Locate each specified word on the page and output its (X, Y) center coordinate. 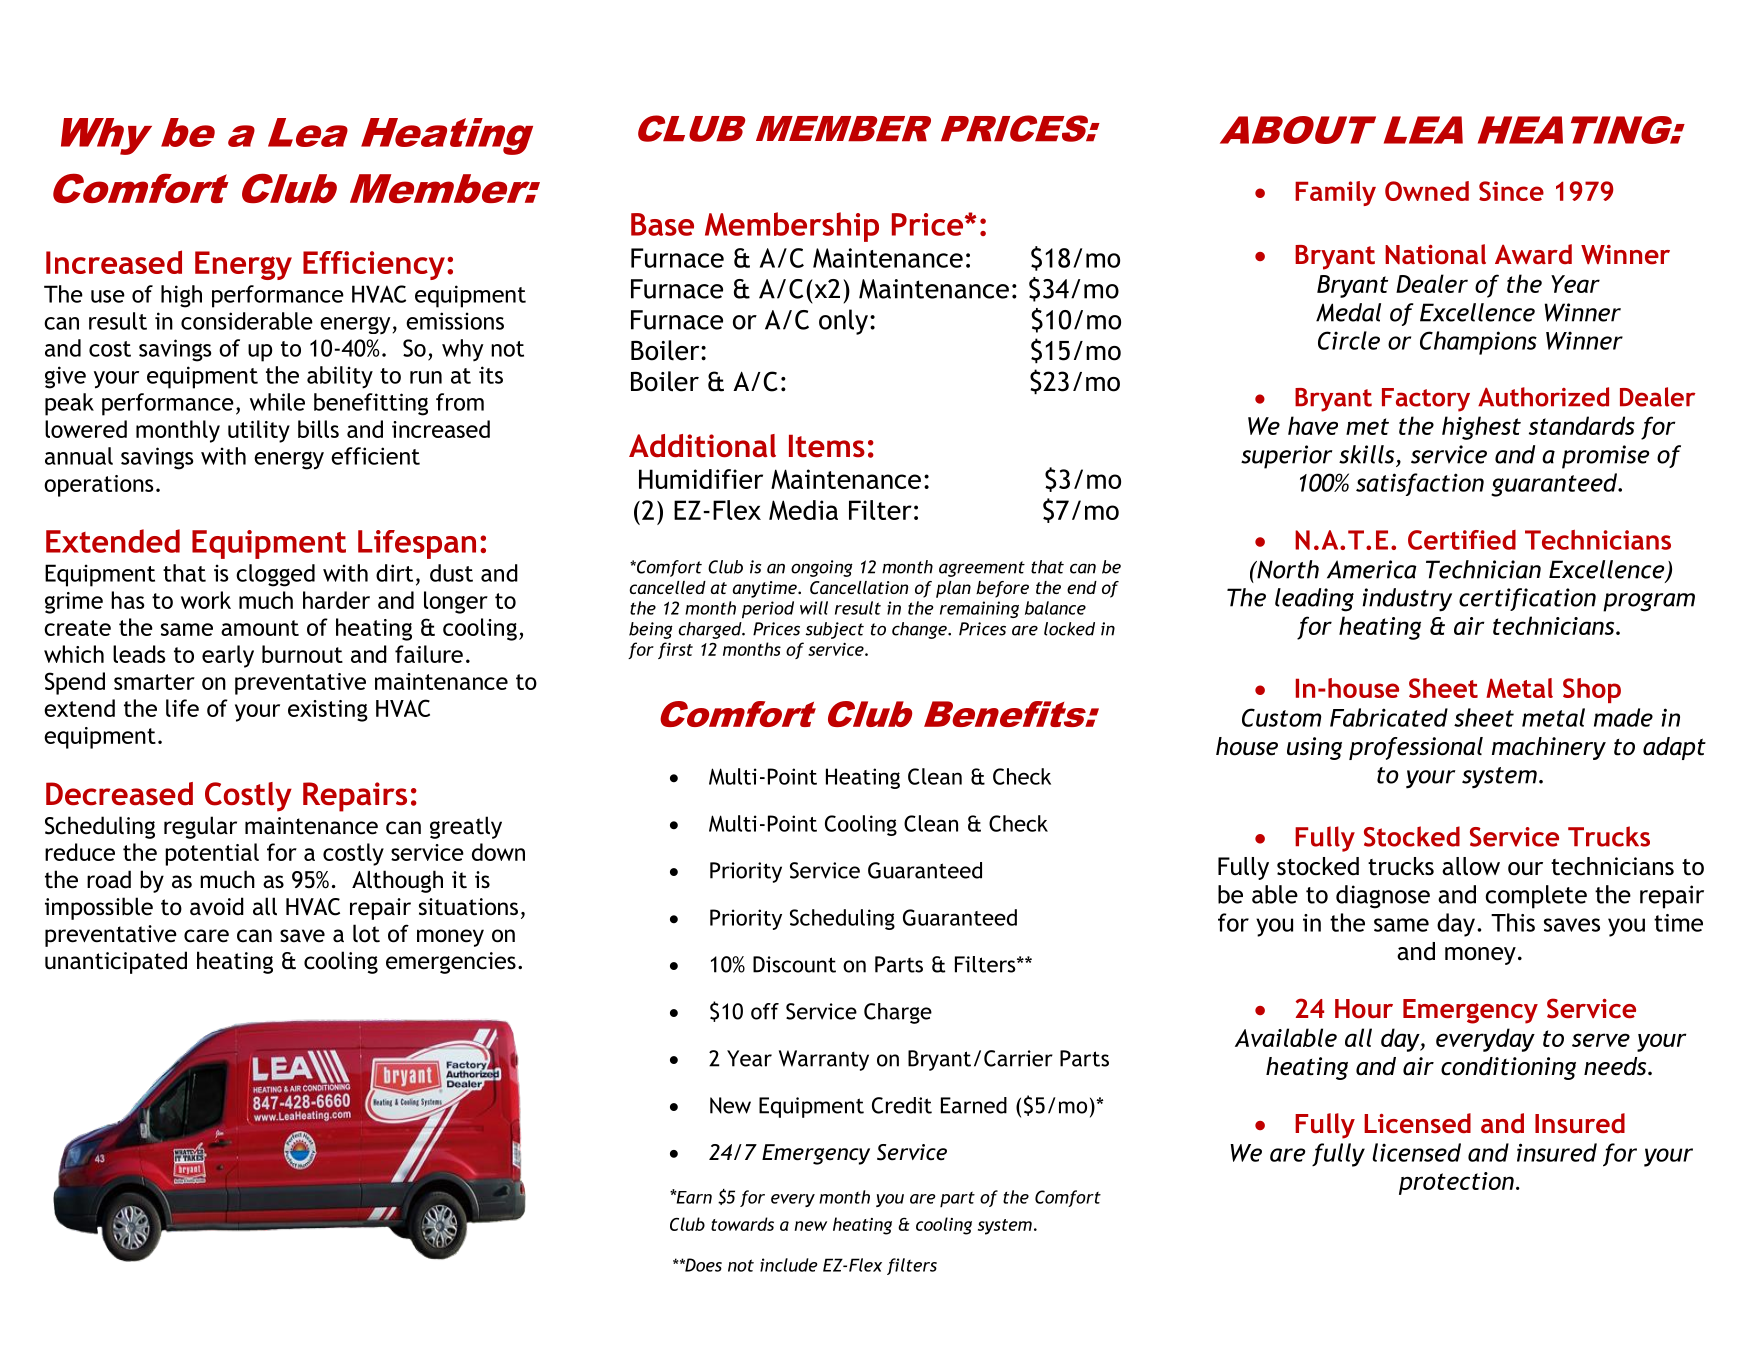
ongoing (822, 568)
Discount (794, 964)
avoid (217, 906)
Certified (1462, 540)
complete (1536, 897)
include (789, 1265)
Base (662, 224)
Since (1511, 191)
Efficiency (374, 265)
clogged (275, 575)
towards (742, 1224)
